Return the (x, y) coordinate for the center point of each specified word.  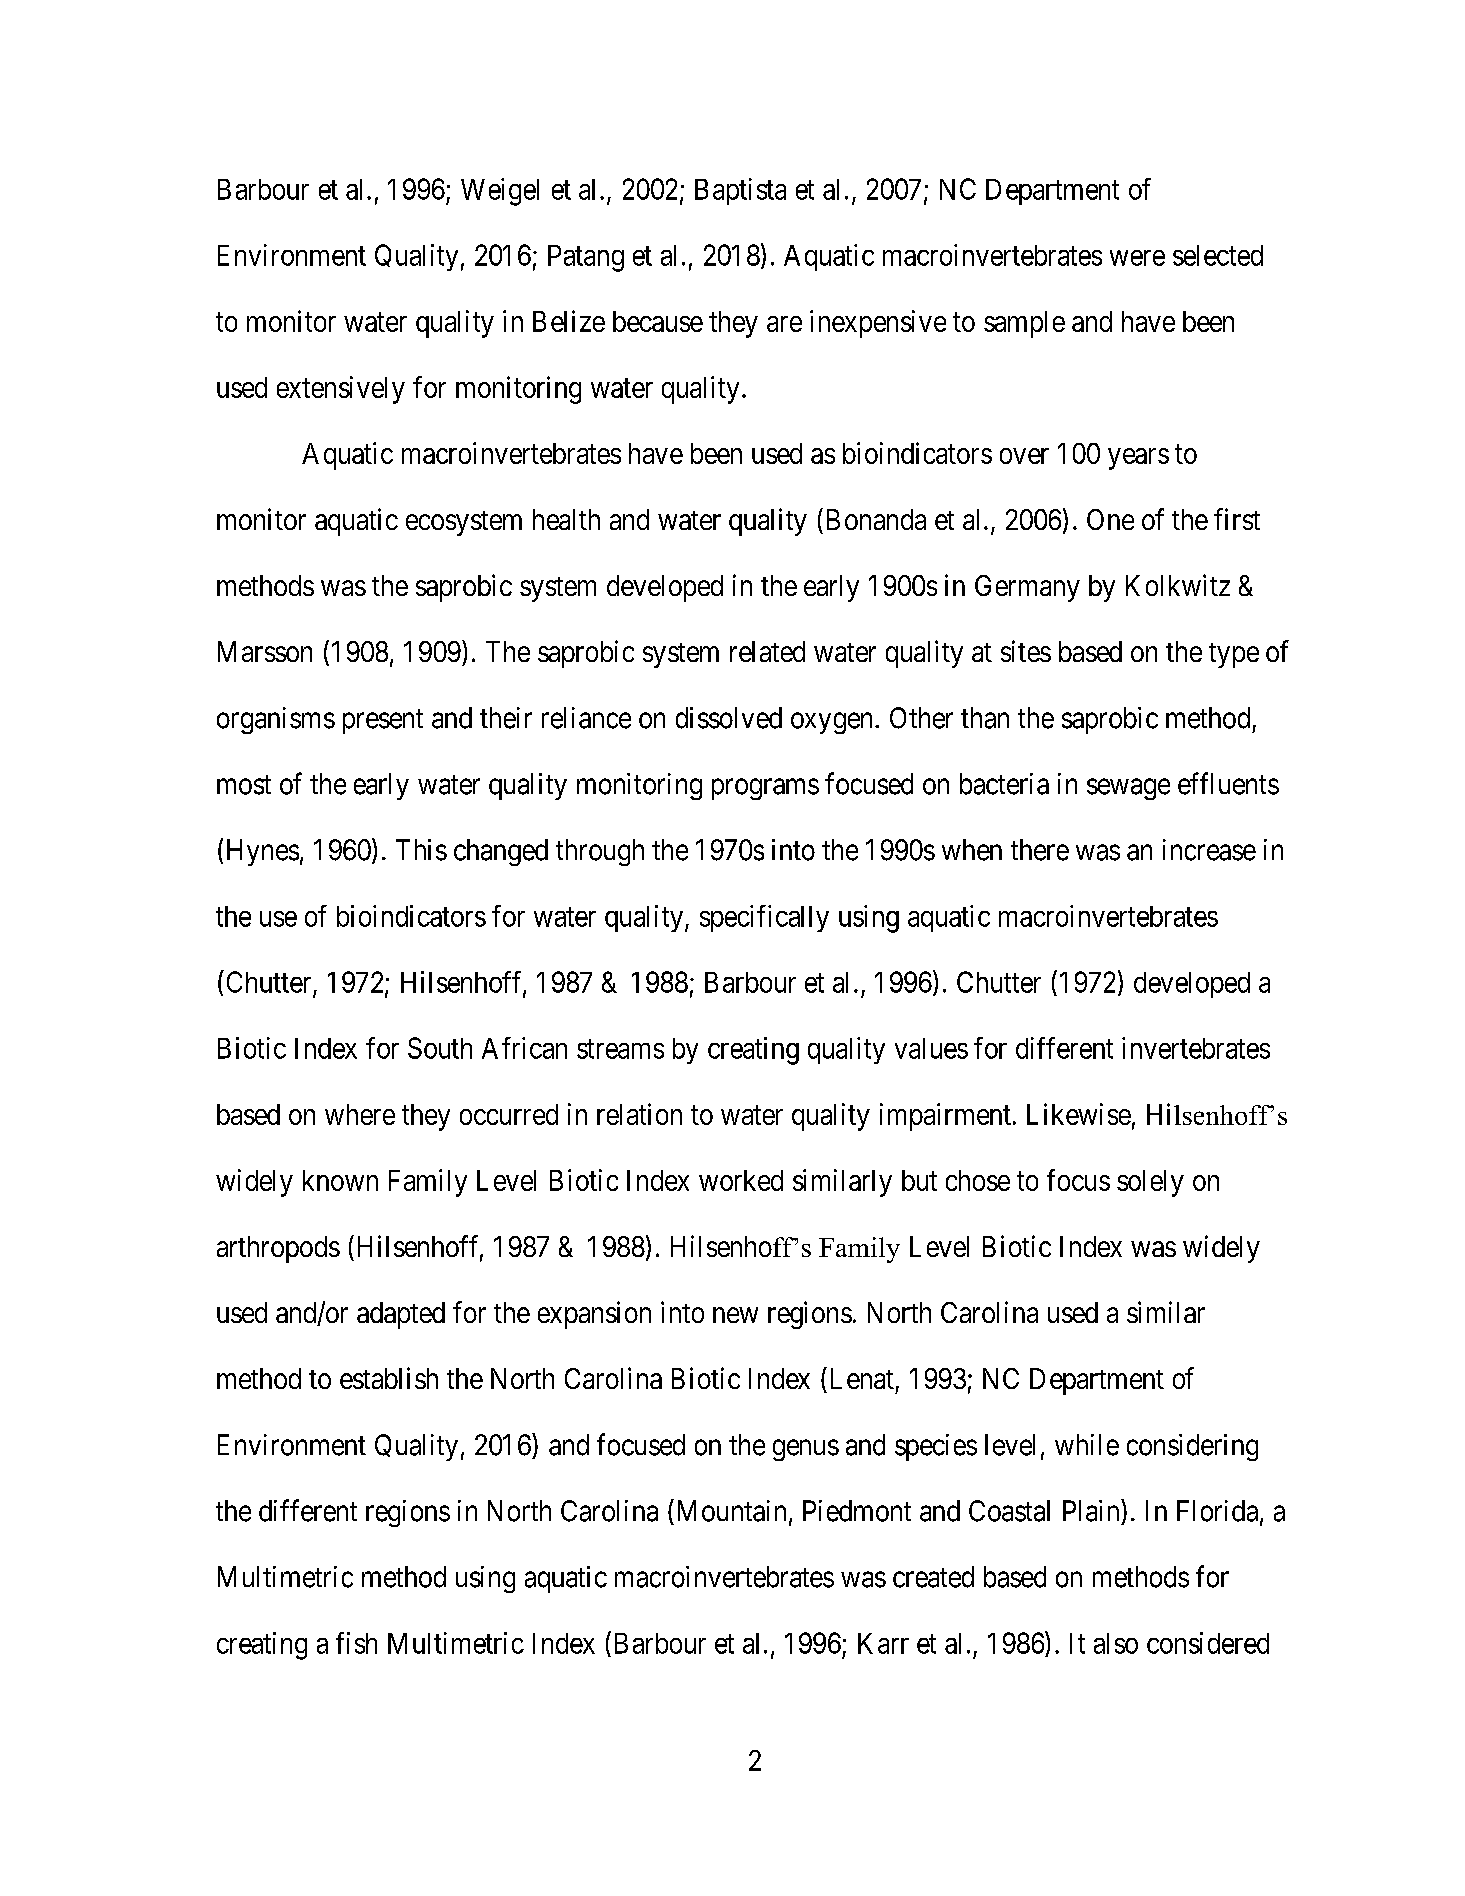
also (1116, 1643)
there (1040, 850)
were (1137, 258)
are (784, 324)
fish (356, 1643)
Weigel (500, 192)
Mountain (729, 1510)
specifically (764, 918)
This (421, 850)
